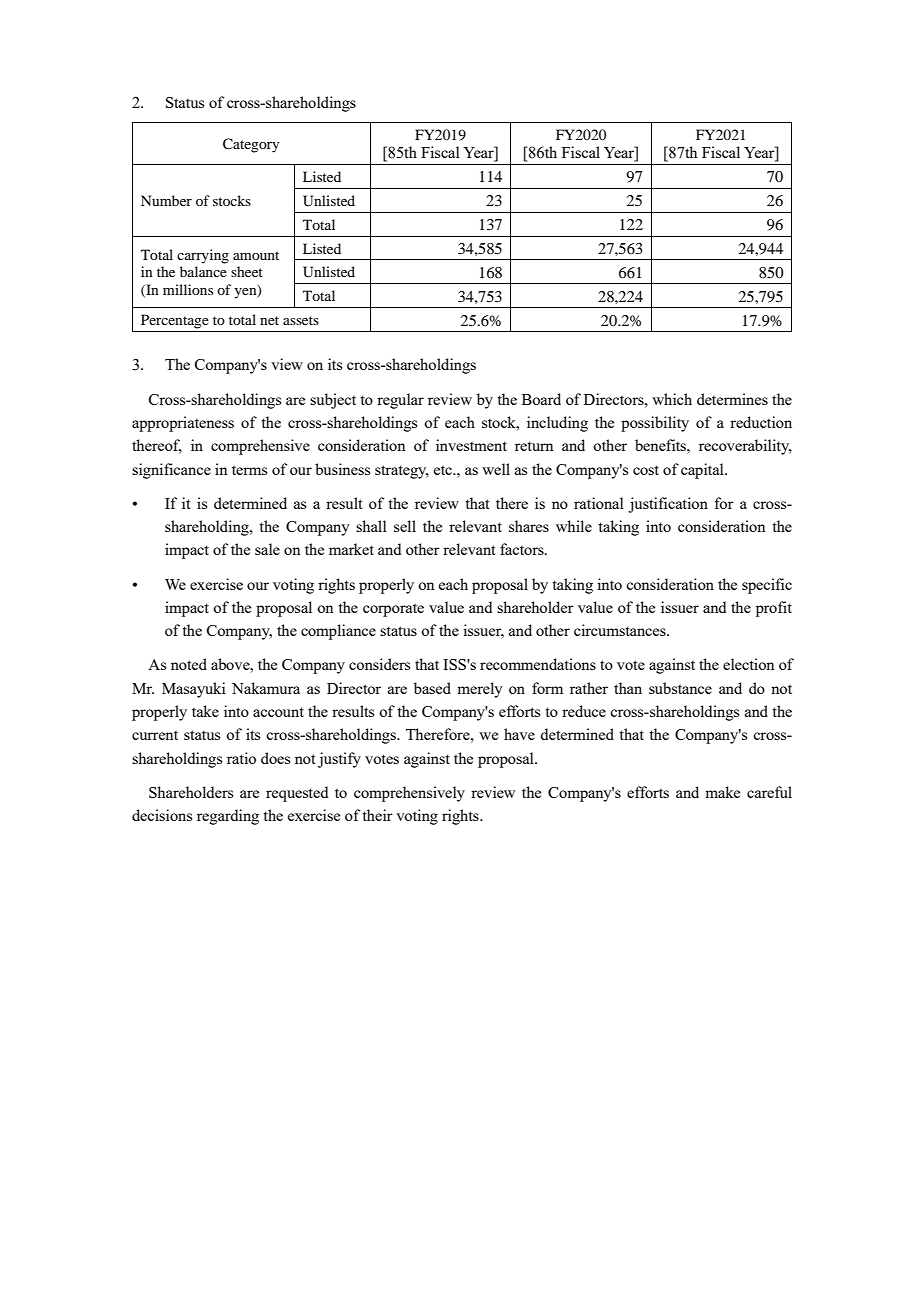 This screenshot has width=924, height=1308. I want to click on regarding, so click(228, 817).
